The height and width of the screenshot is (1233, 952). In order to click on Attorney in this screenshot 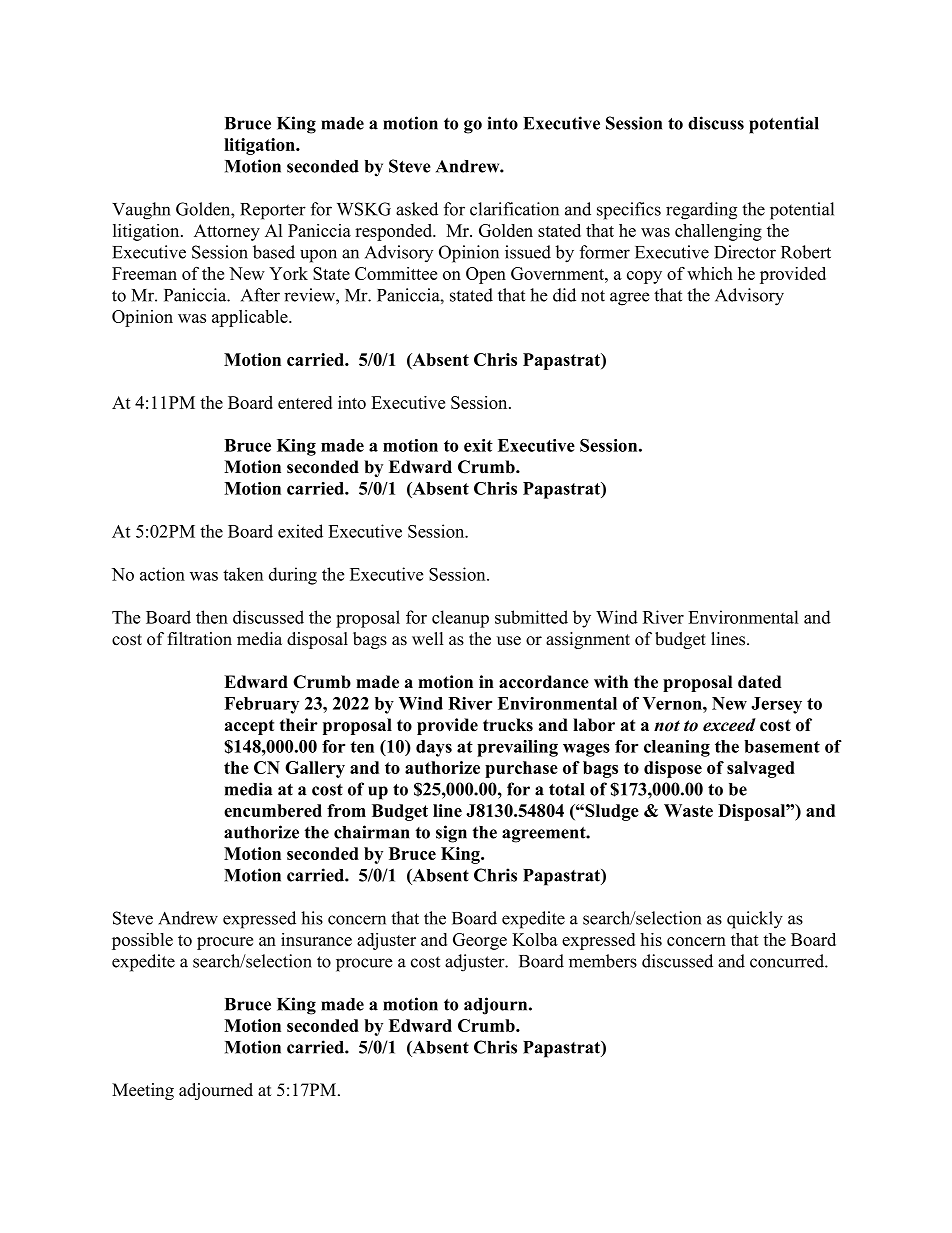, I will do `click(227, 232)`.
